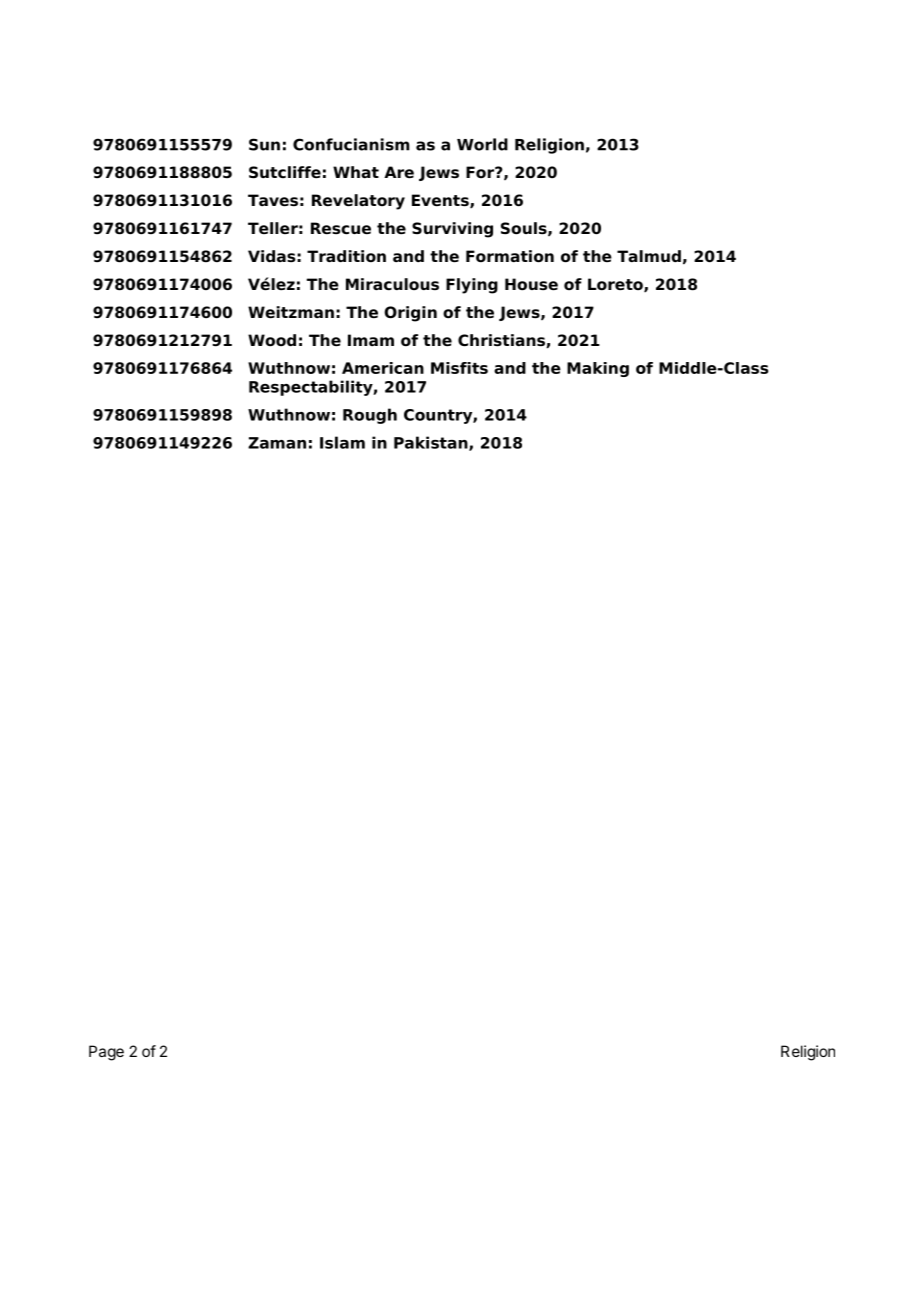 This image has height=1308, width=924. I want to click on World, so click(482, 144).
